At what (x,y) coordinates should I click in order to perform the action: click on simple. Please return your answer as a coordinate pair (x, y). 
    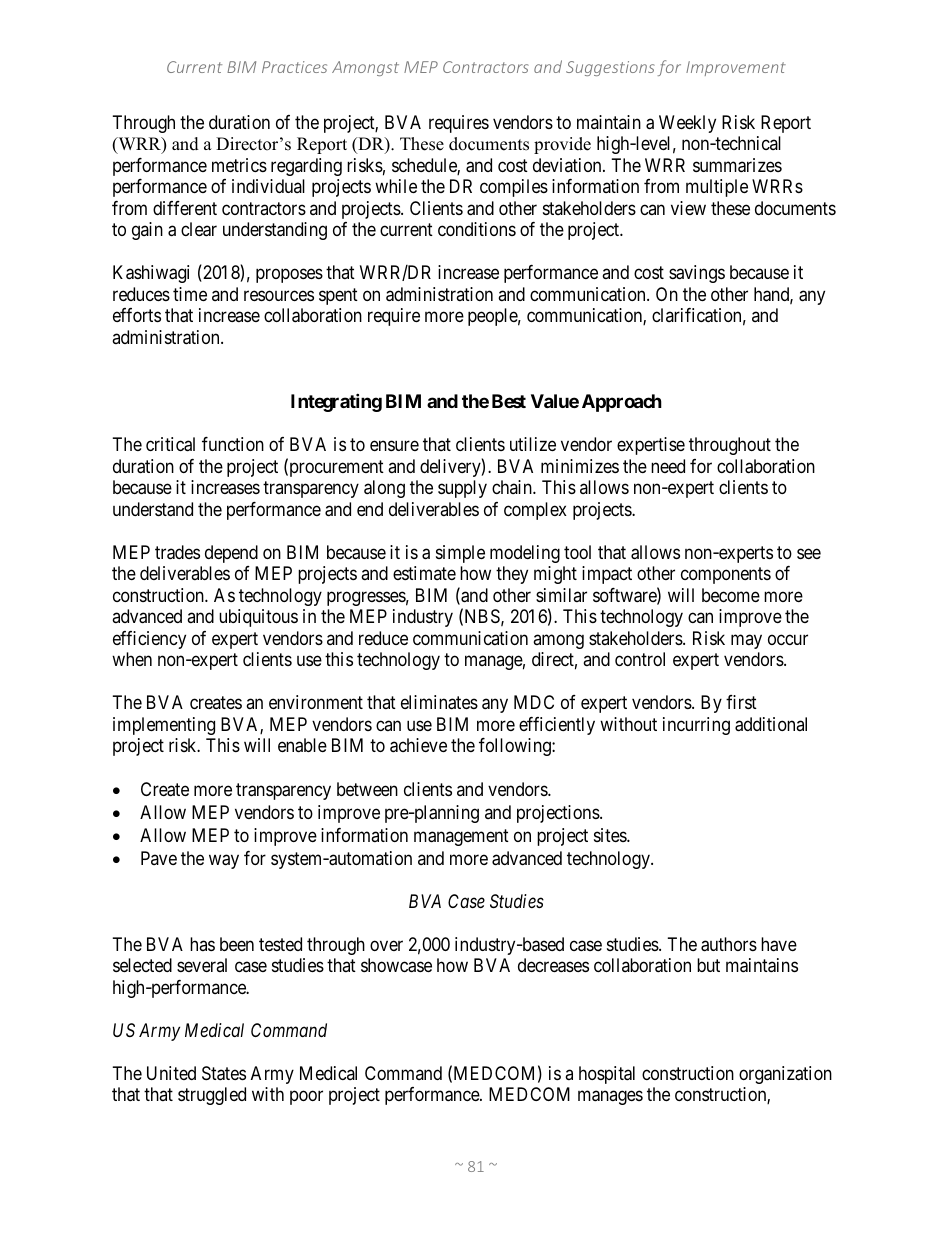
    Looking at the image, I should click on (460, 554).
